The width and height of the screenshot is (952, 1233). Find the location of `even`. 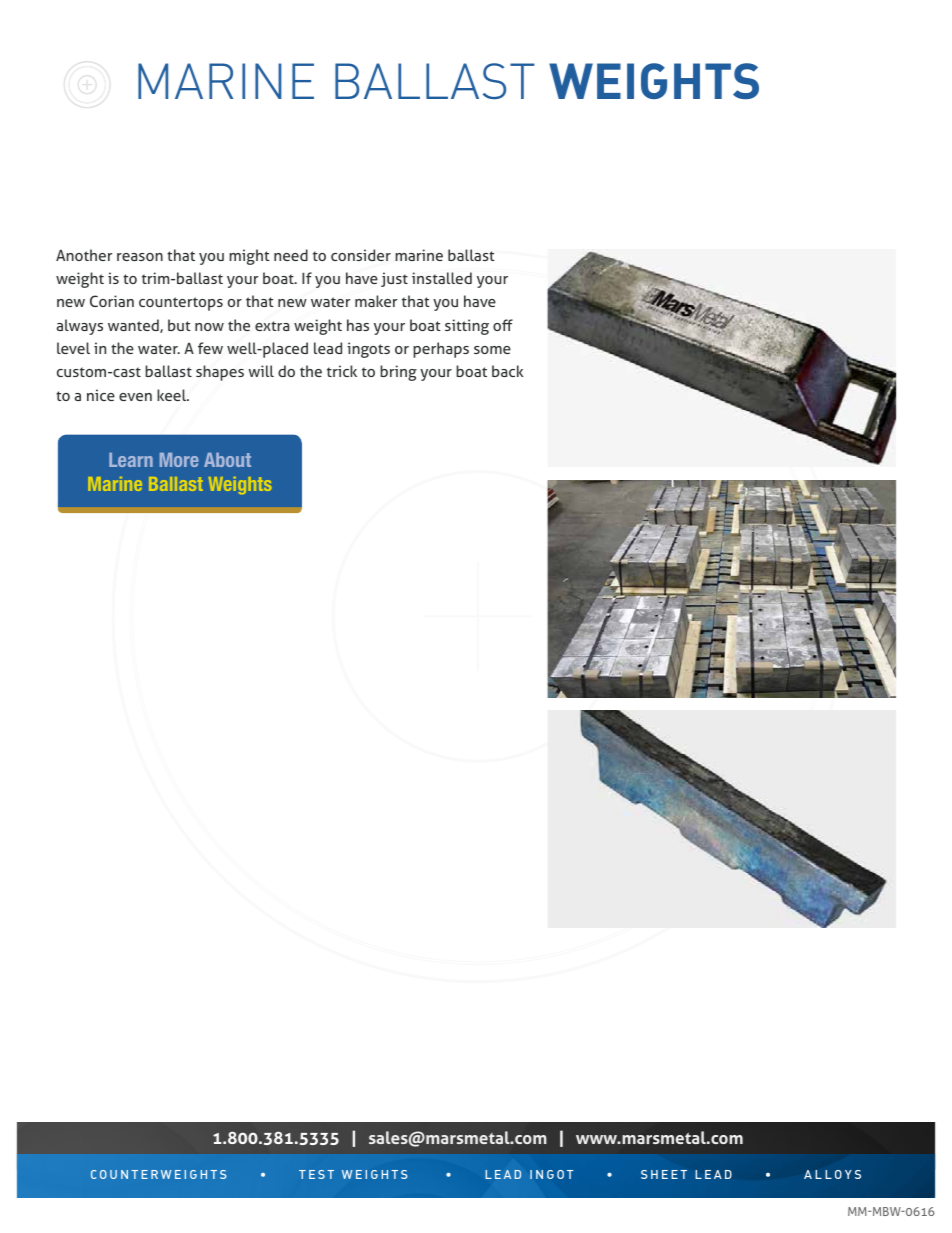

even is located at coordinates (135, 397).
